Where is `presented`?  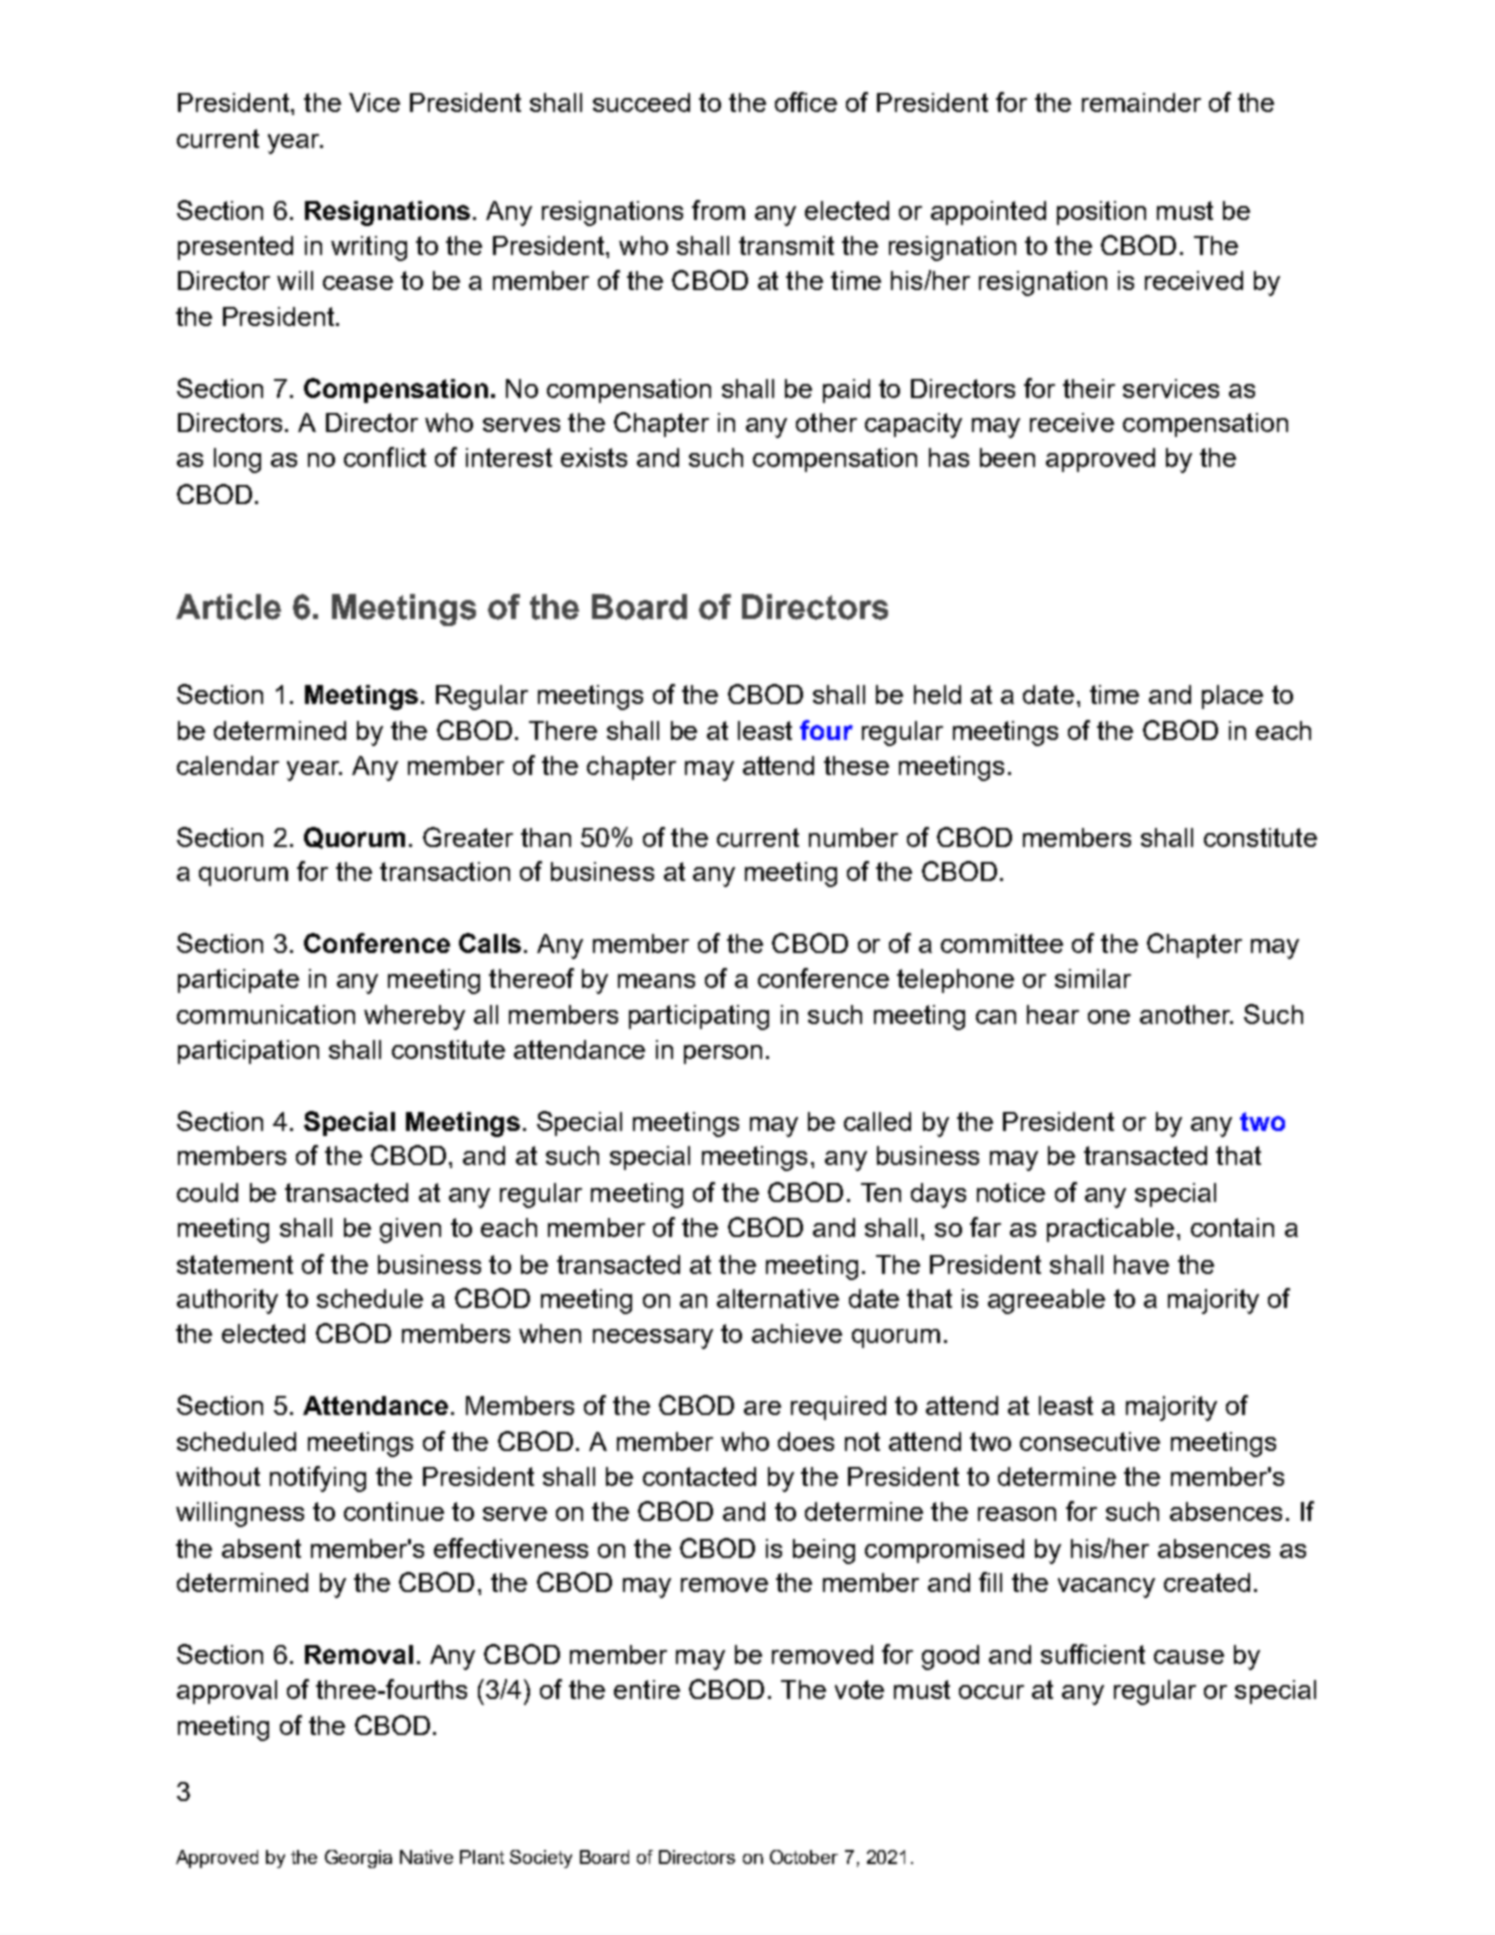 presented is located at coordinates (235, 248).
